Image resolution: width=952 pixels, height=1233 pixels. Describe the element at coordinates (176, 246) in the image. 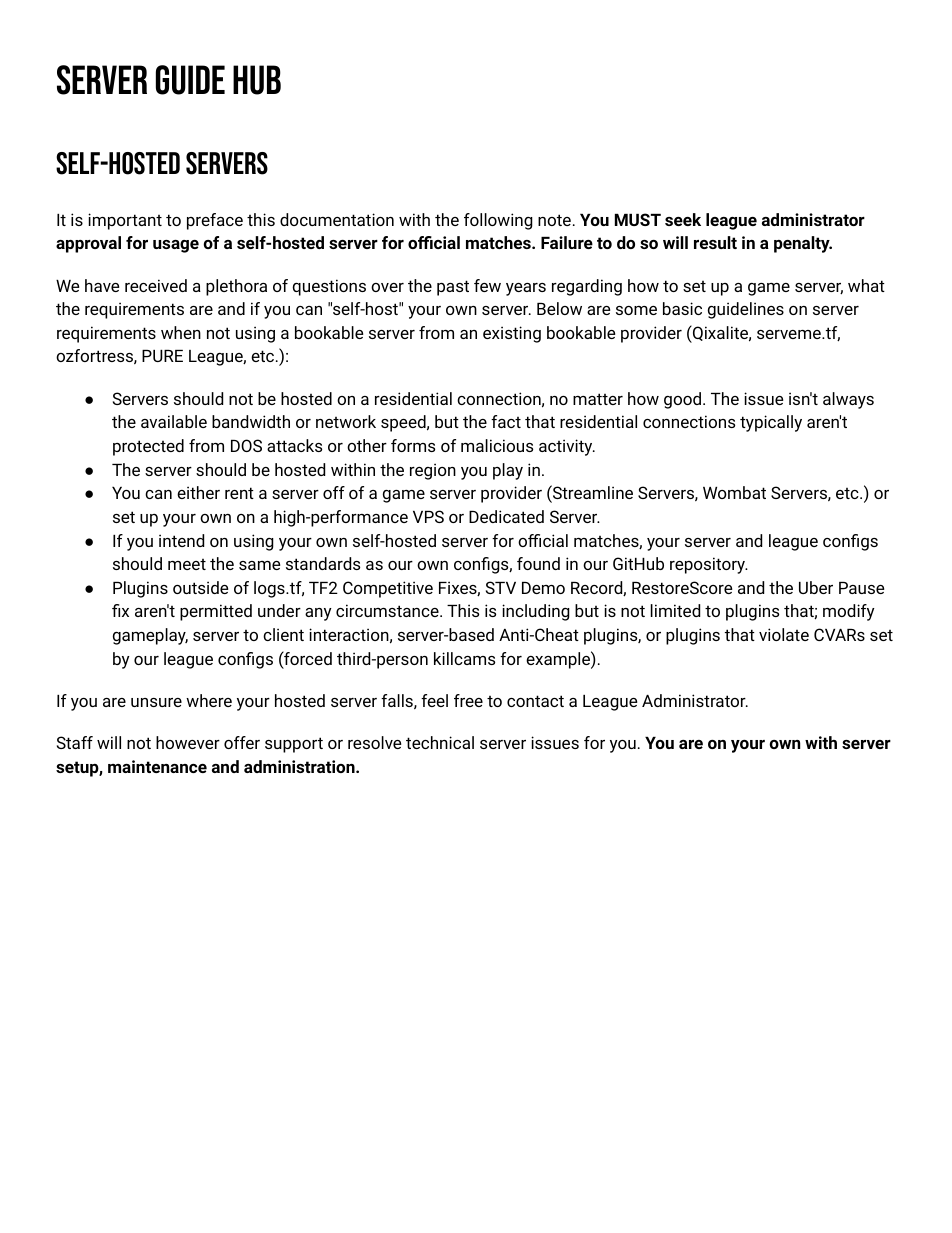

I see `usage` at that location.
